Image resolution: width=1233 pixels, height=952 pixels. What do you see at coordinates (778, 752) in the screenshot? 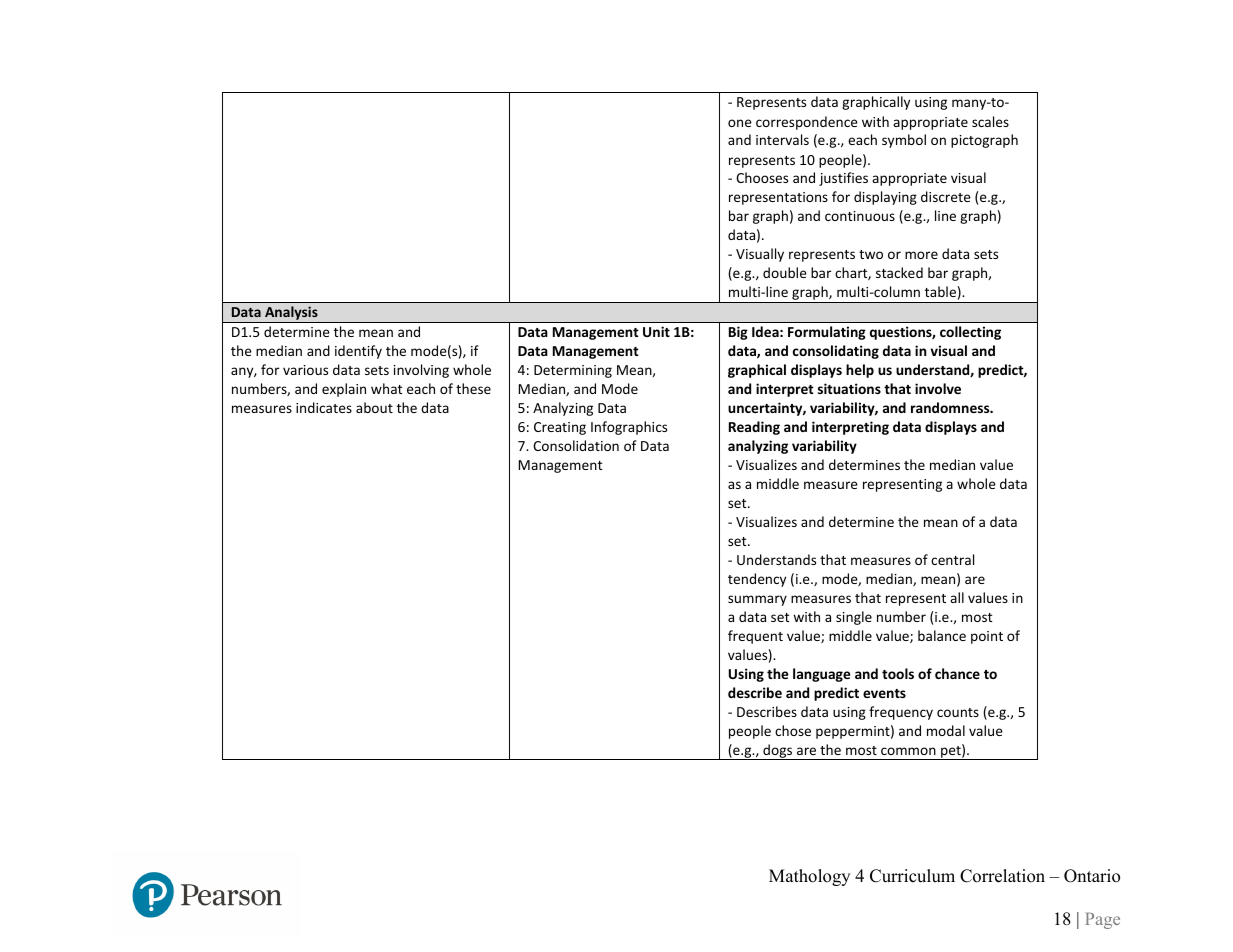
I see `dogs` at bounding box center [778, 752].
